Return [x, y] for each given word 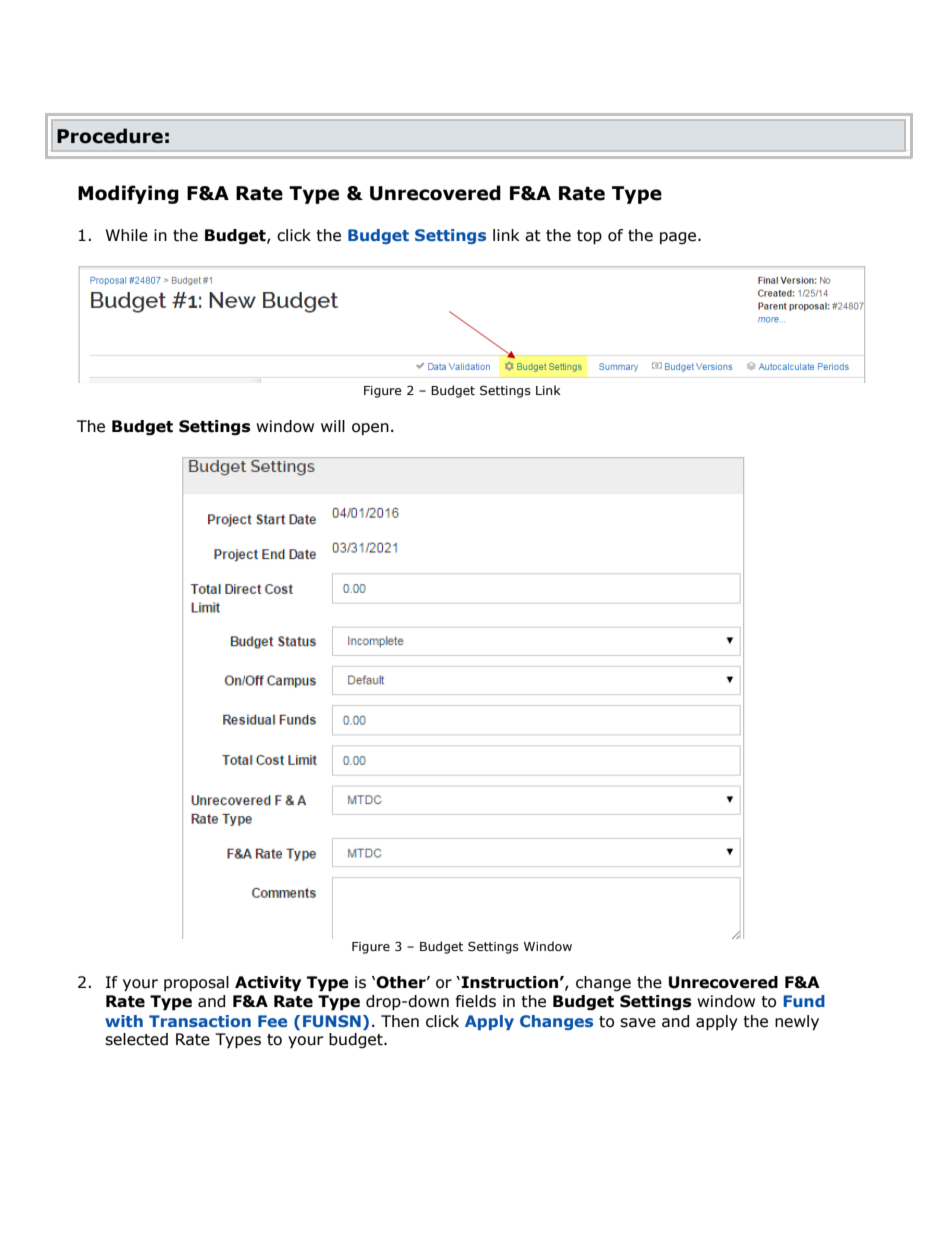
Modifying [128, 194]
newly [797, 1023]
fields [476, 1001]
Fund [804, 1001]
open [370, 429]
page [679, 238]
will [333, 426]
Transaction [200, 1021]
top [589, 237]
